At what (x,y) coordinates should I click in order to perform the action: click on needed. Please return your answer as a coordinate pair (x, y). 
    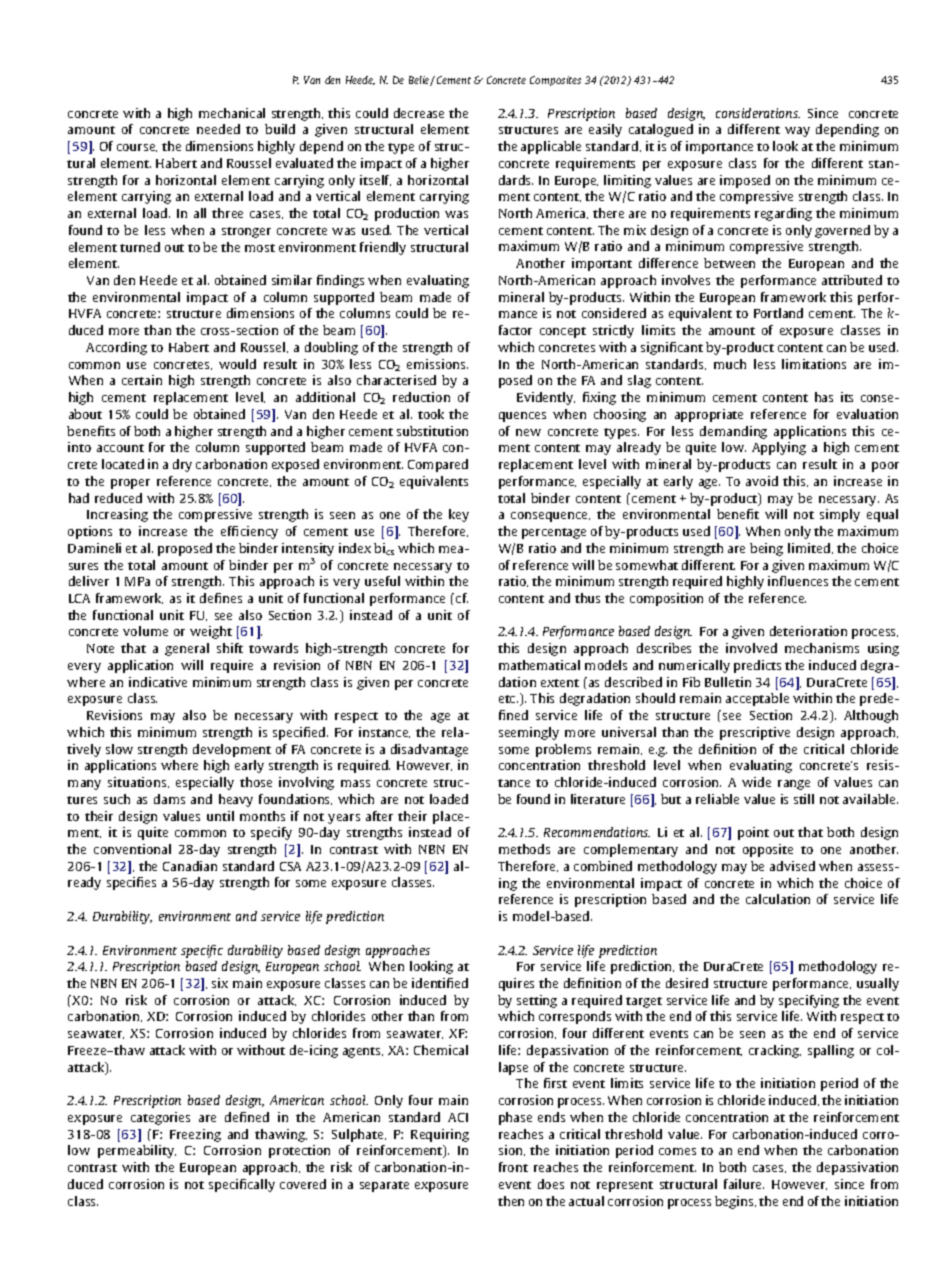
    Looking at the image, I should click on (218, 129).
